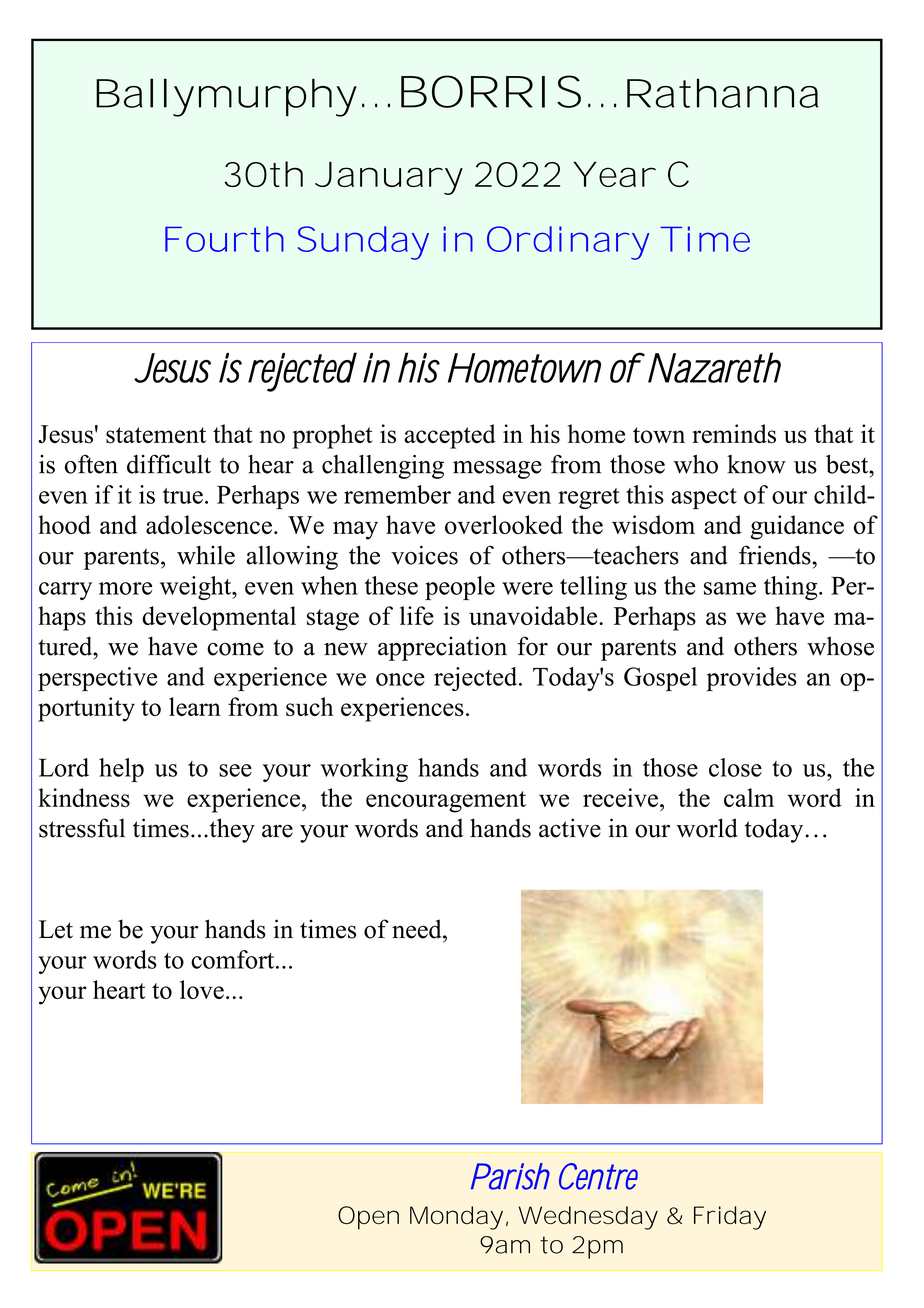 The width and height of the page is (924, 1308). What do you see at coordinates (456, 1218) in the page?
I see `Monday` at bounding box center [456, 1218].
